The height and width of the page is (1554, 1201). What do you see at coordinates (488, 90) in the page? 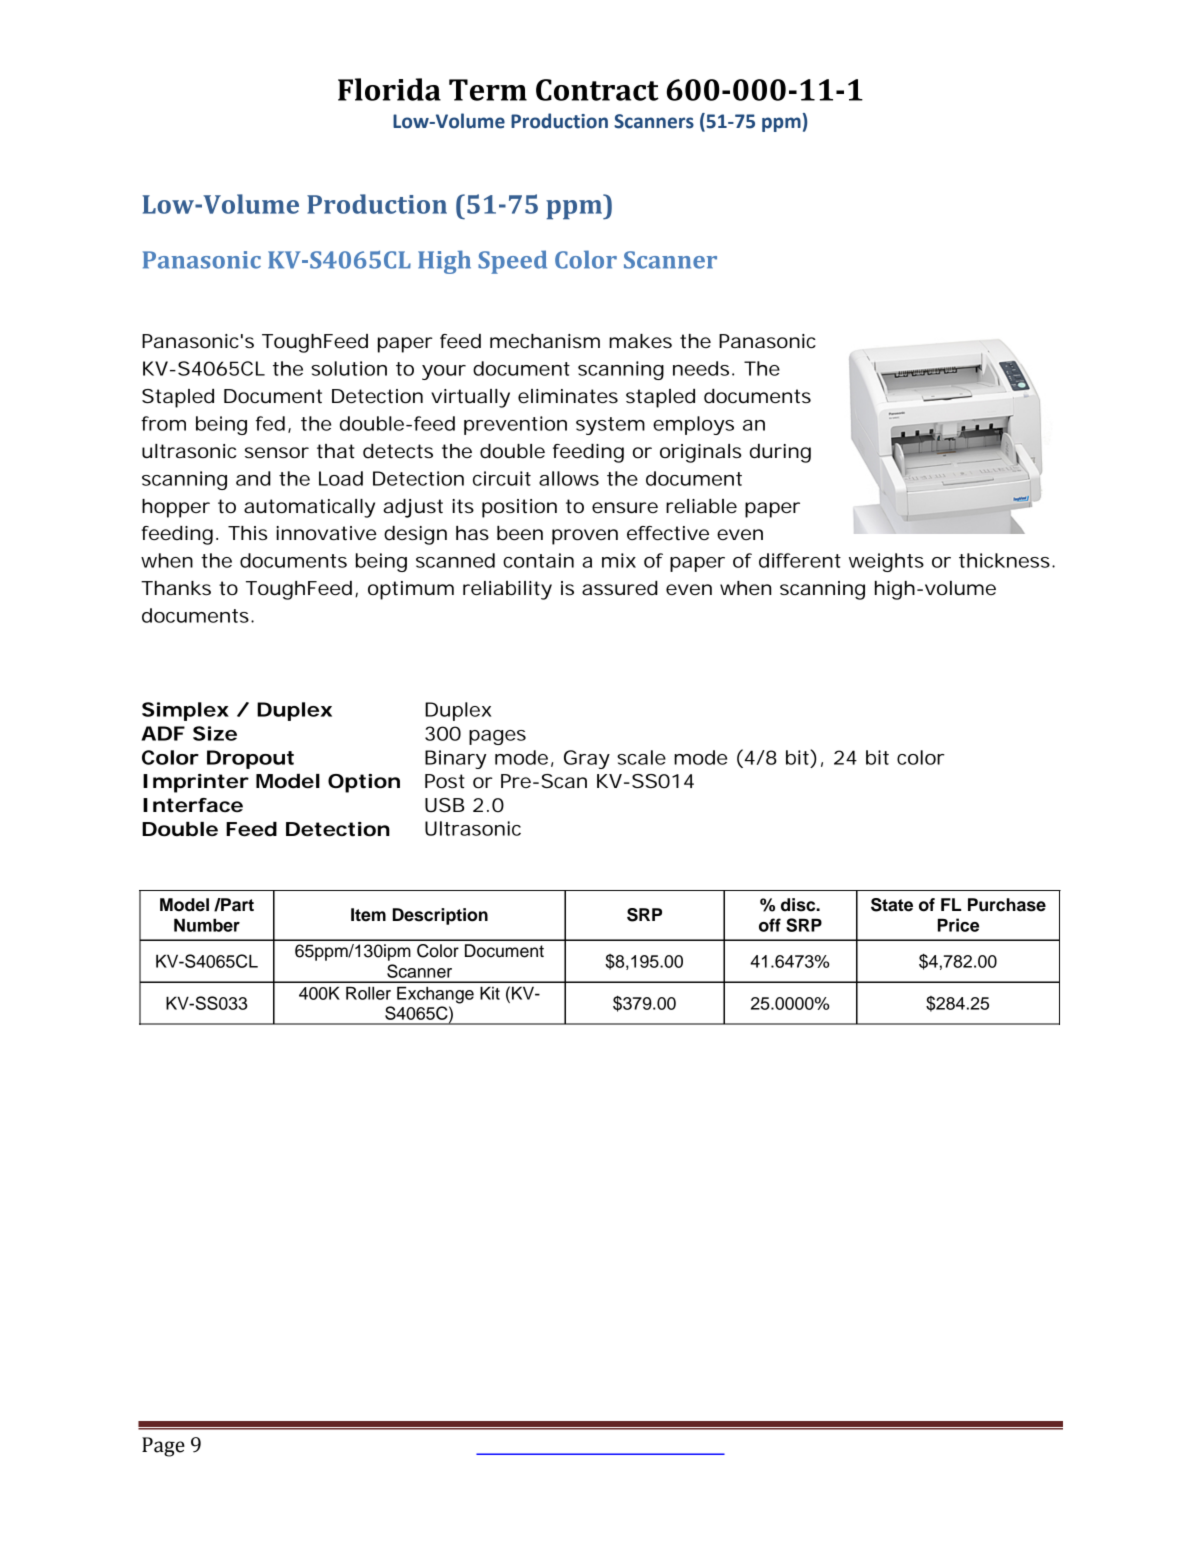
I see `Term` at bounding box center [488, 90].
